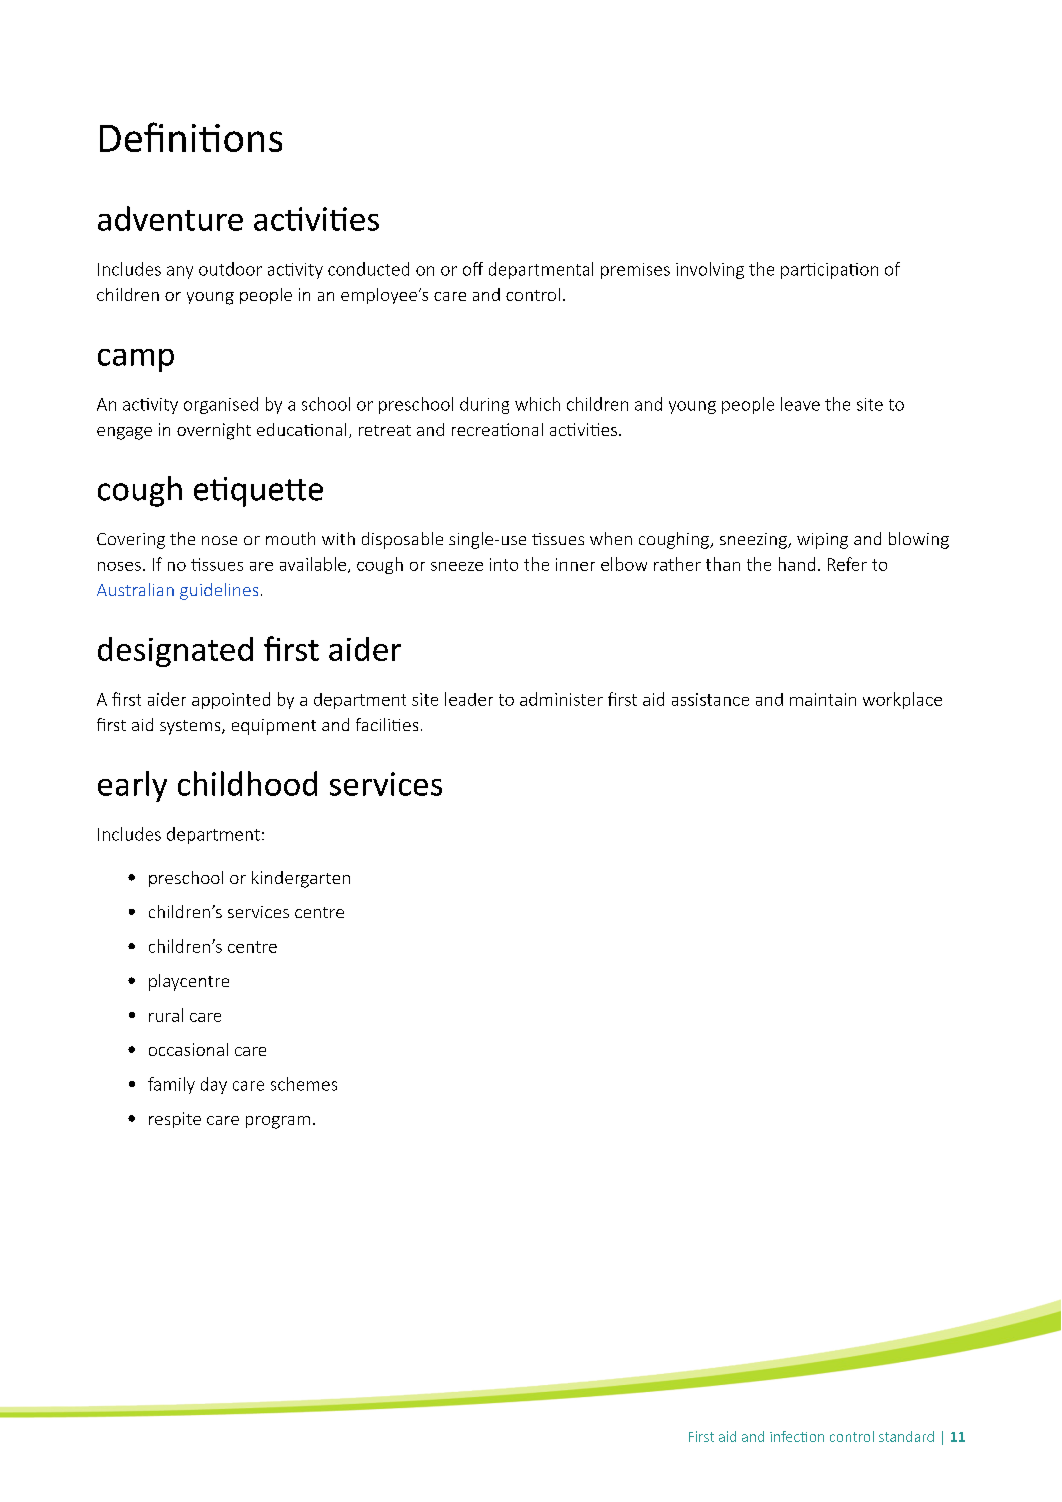 The image size is (1062, 1502). Describe the element at coordinates (635, 271) in the document. I see `premises` at that location.
